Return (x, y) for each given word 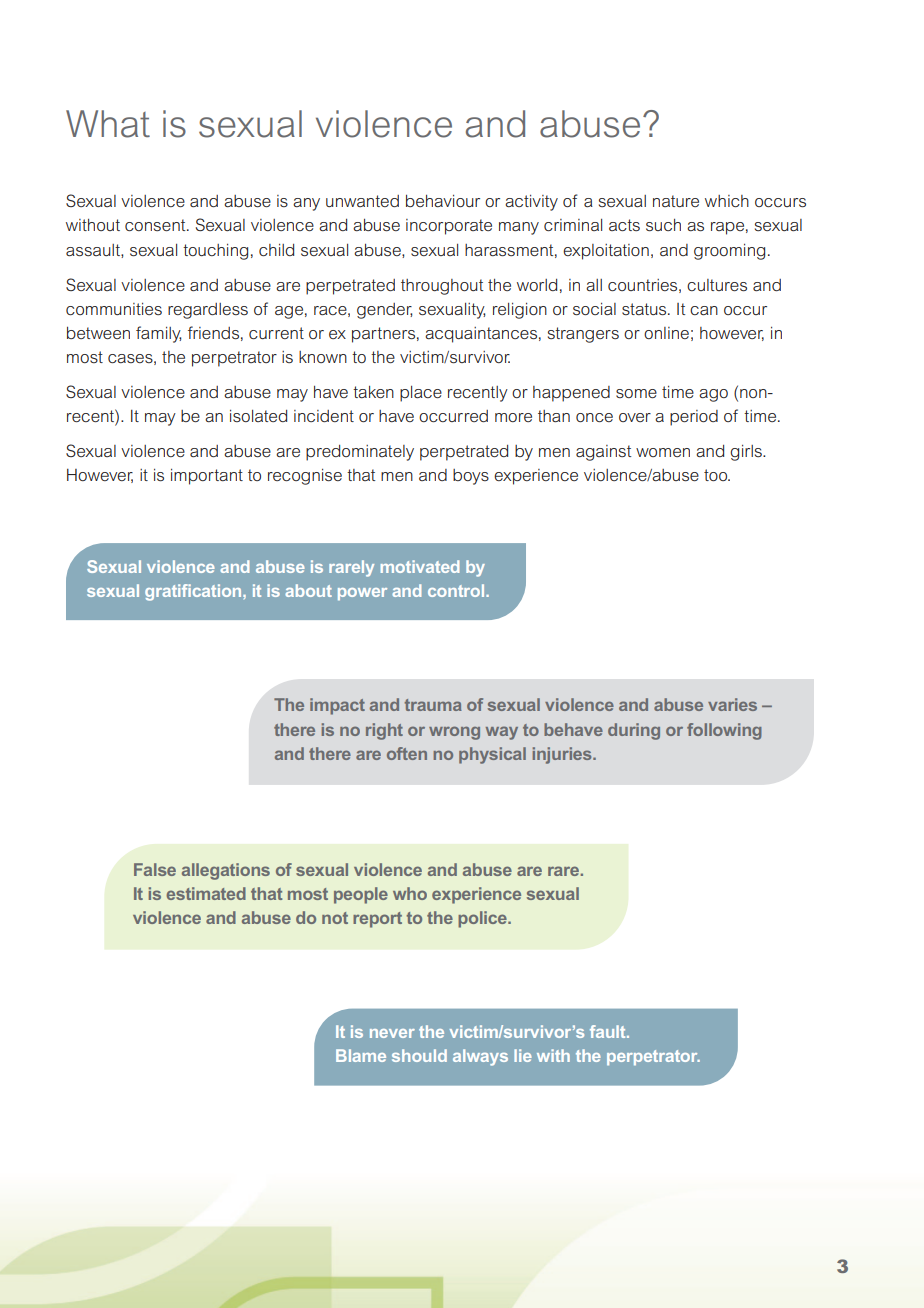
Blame (361, 1055)
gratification (194, 592)
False (155, 869)
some (636, 393)
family (158, 334)
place (421, 394)
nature (676, 201)
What (108, 124)
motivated (420, 566)
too (717, 475)
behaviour (443, 201)
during (634, 731)
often (407, 753)
